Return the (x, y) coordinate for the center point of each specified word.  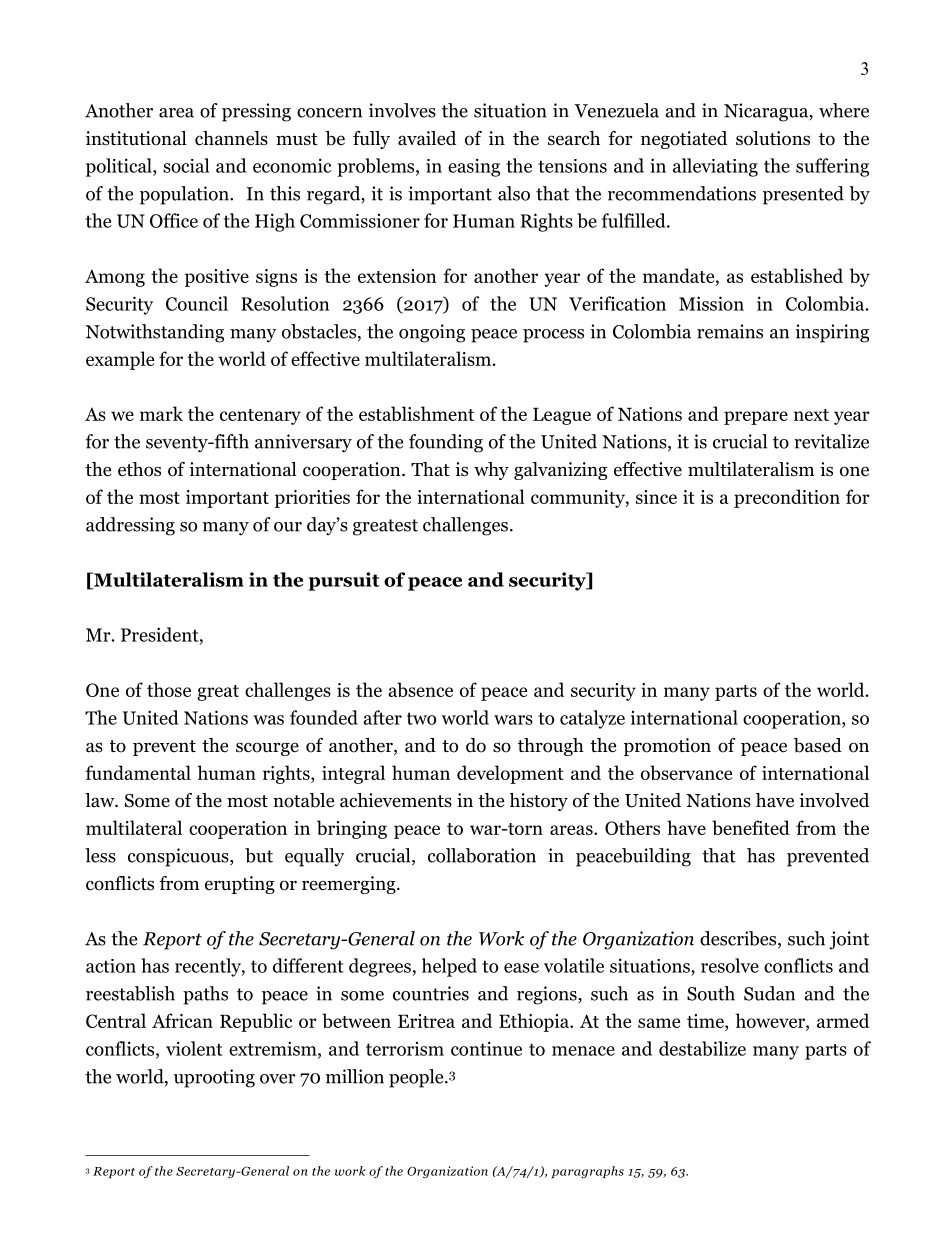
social (186, 165)
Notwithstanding (154, 333)
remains (730, 331)
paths (205, 995)
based (818, 745)
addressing (130, 526)
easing (474, 167)
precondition (787, 498)
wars (513, 720)
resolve (730, 965)
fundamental (138, 772)
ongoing (432, 333)
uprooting (214, 1078)
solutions (773, 138)
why (491, 471)
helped (449, 967)
